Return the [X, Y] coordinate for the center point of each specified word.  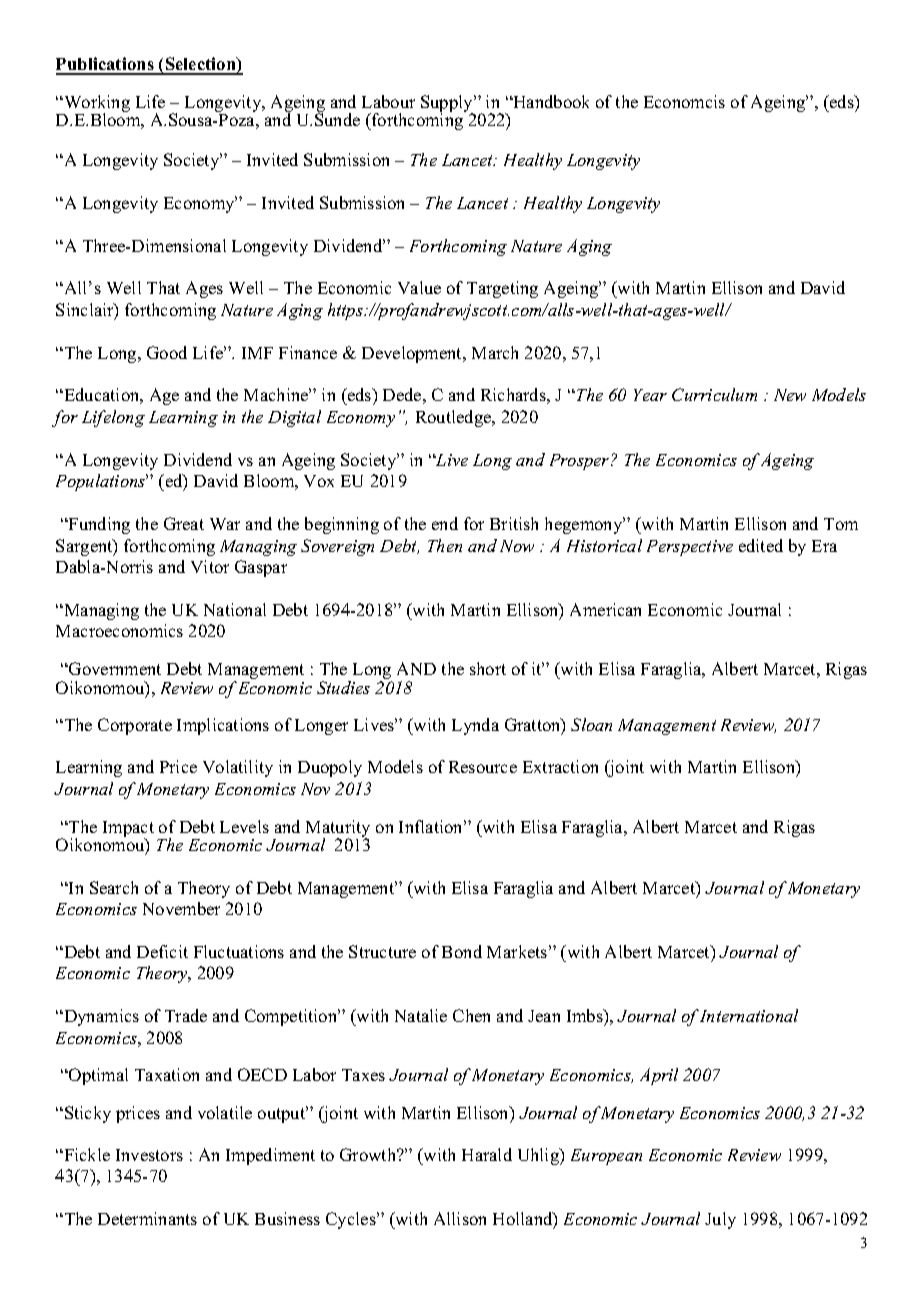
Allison [460, 1218]
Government [114, 668]
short [488, 668]
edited [761, 545]
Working [96, 105]
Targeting [502, 289]
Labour [388, 101]
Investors [149, 1155]
